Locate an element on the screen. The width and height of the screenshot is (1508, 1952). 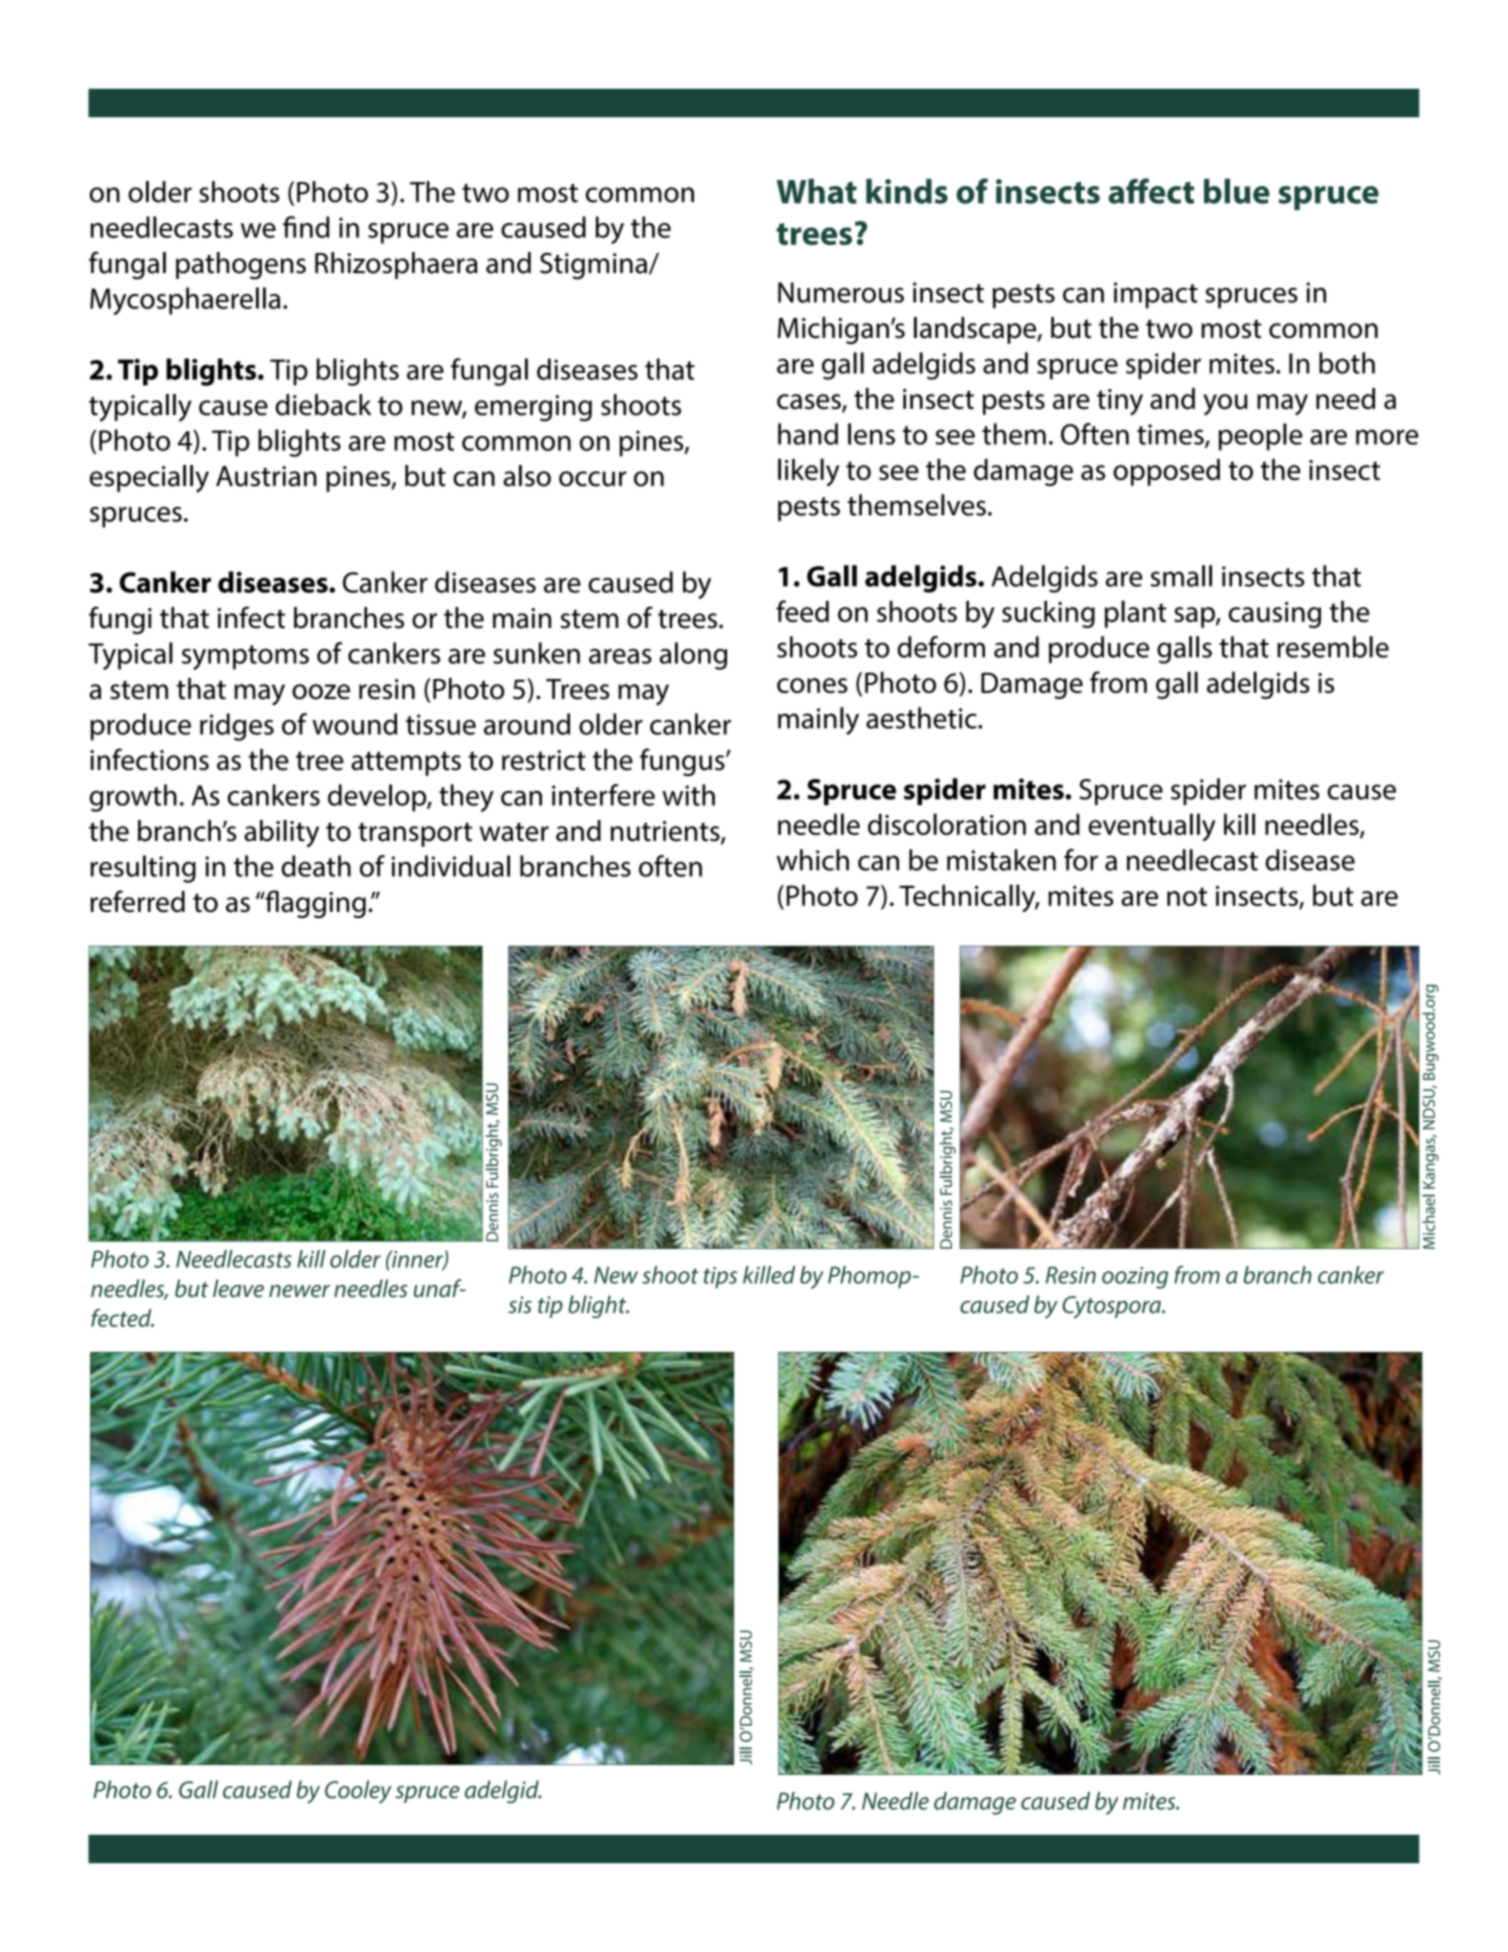
not is located at coordinates (1187, 896).
